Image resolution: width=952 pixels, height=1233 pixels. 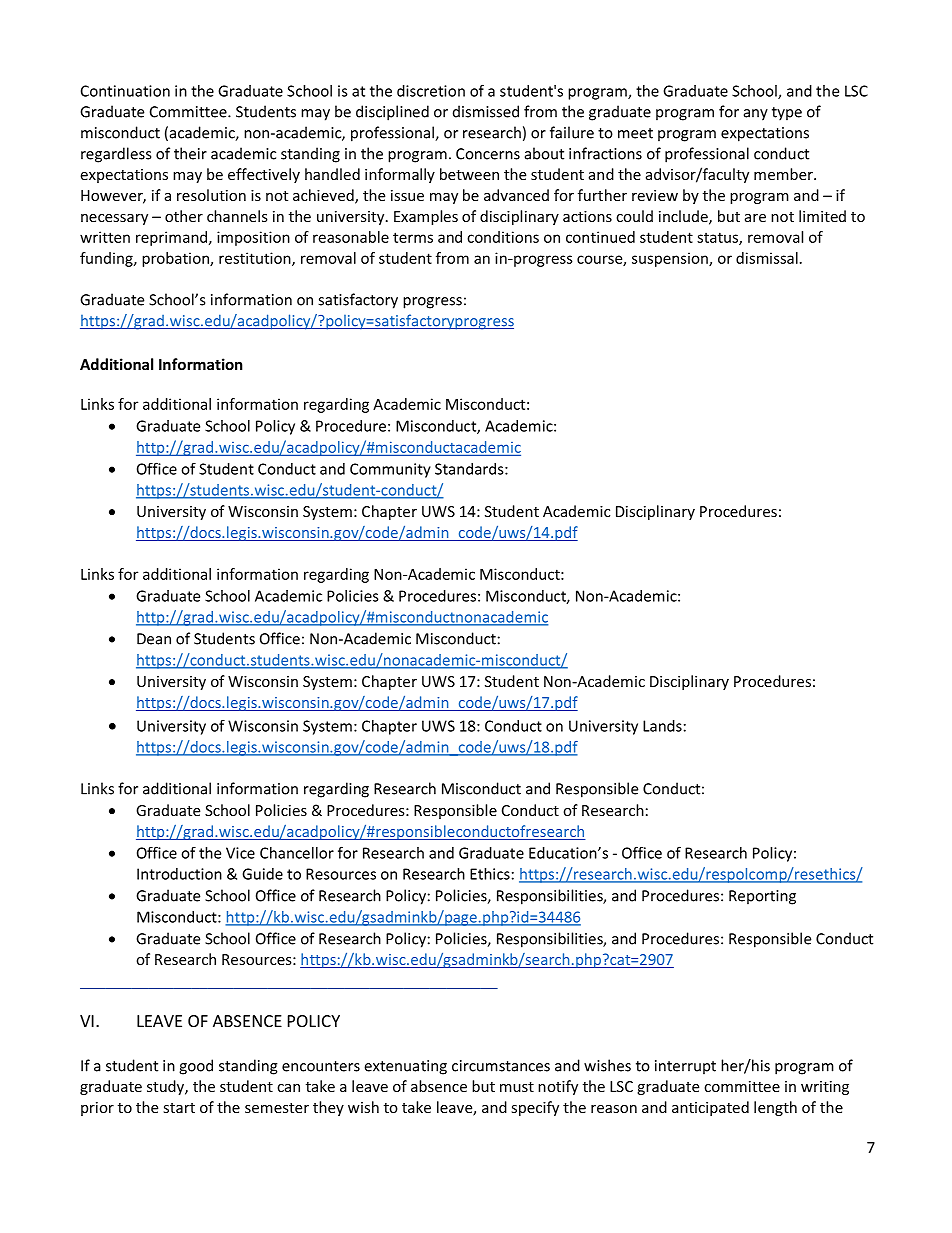 I want to click on Lands, so click(x=662, y=726).
